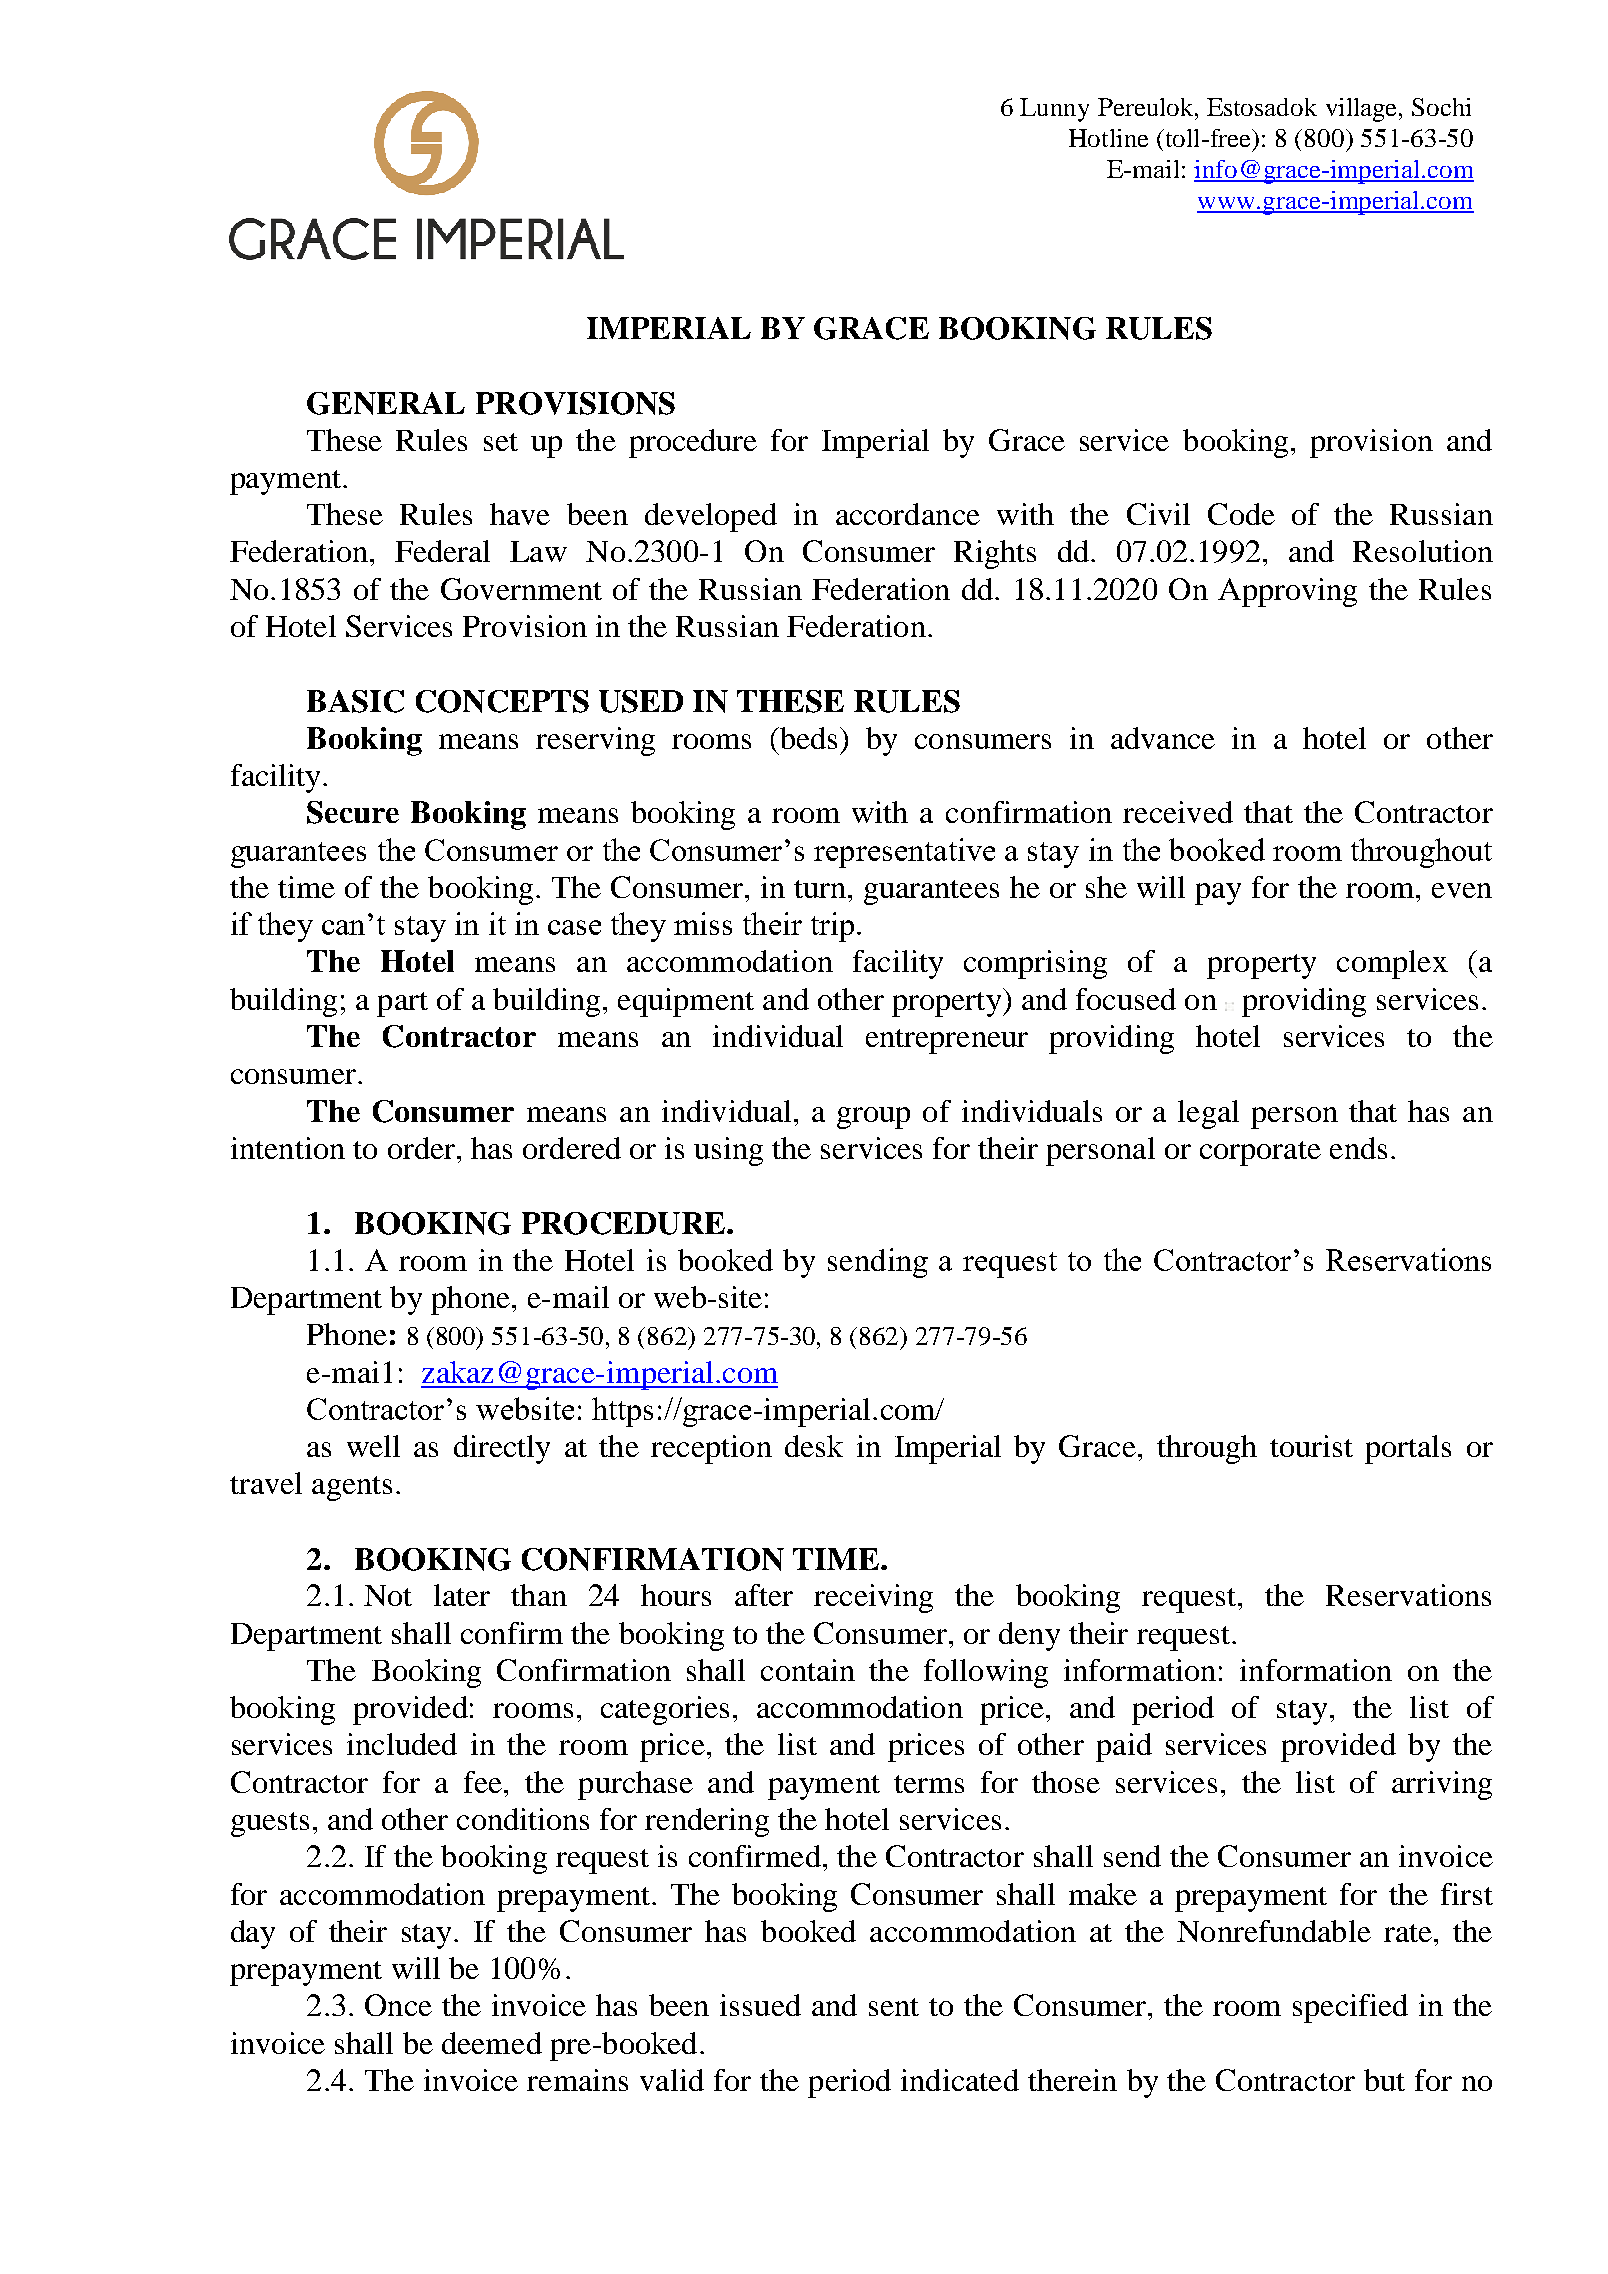 The height and width of the screenshot is (2274, 1608). What do you see at coordinates (1350, 2008) in the screenshot?
I see `specified` at bounding box center [1350, 2008].
